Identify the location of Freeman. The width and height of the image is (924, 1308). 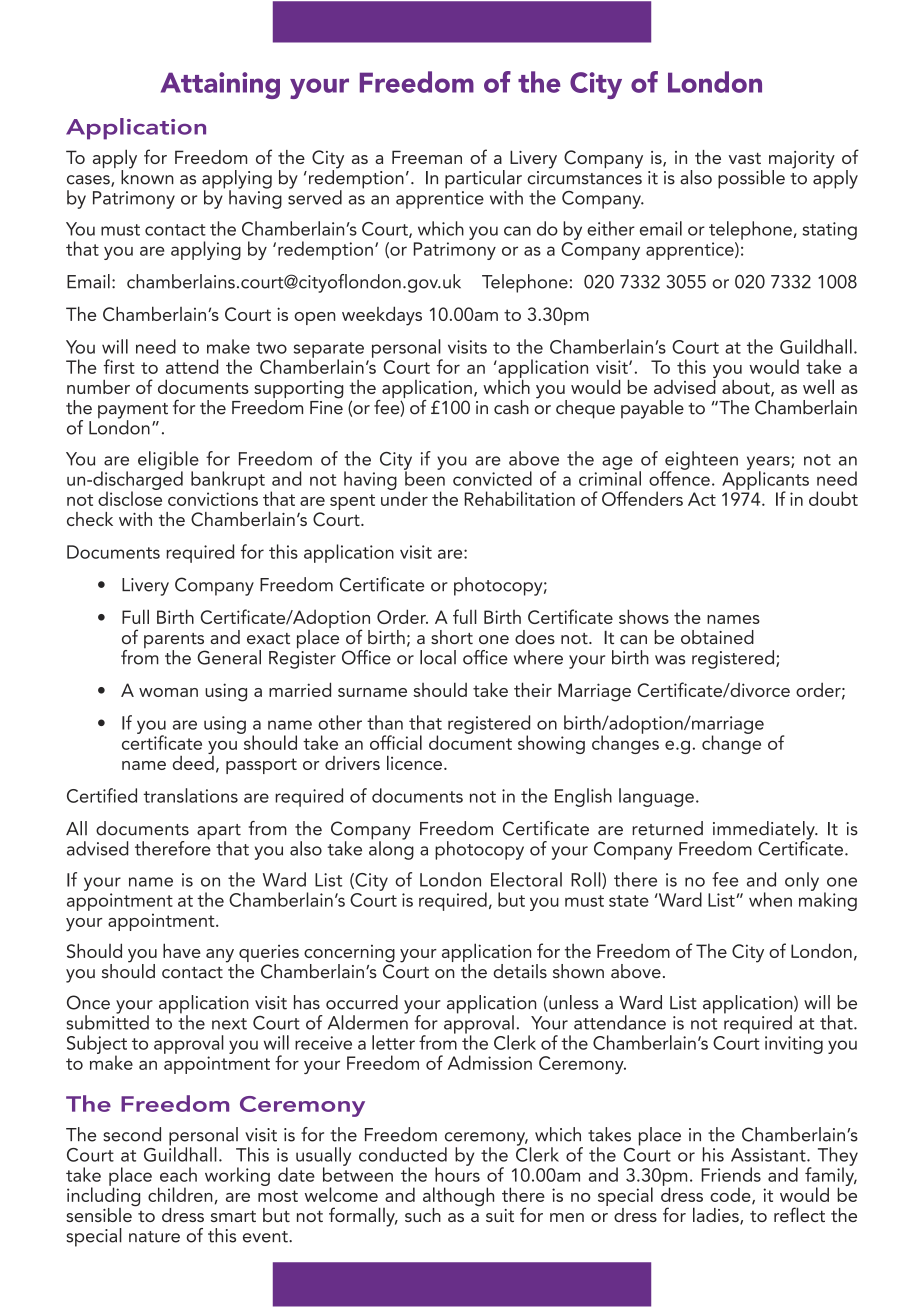
(427, 157).
